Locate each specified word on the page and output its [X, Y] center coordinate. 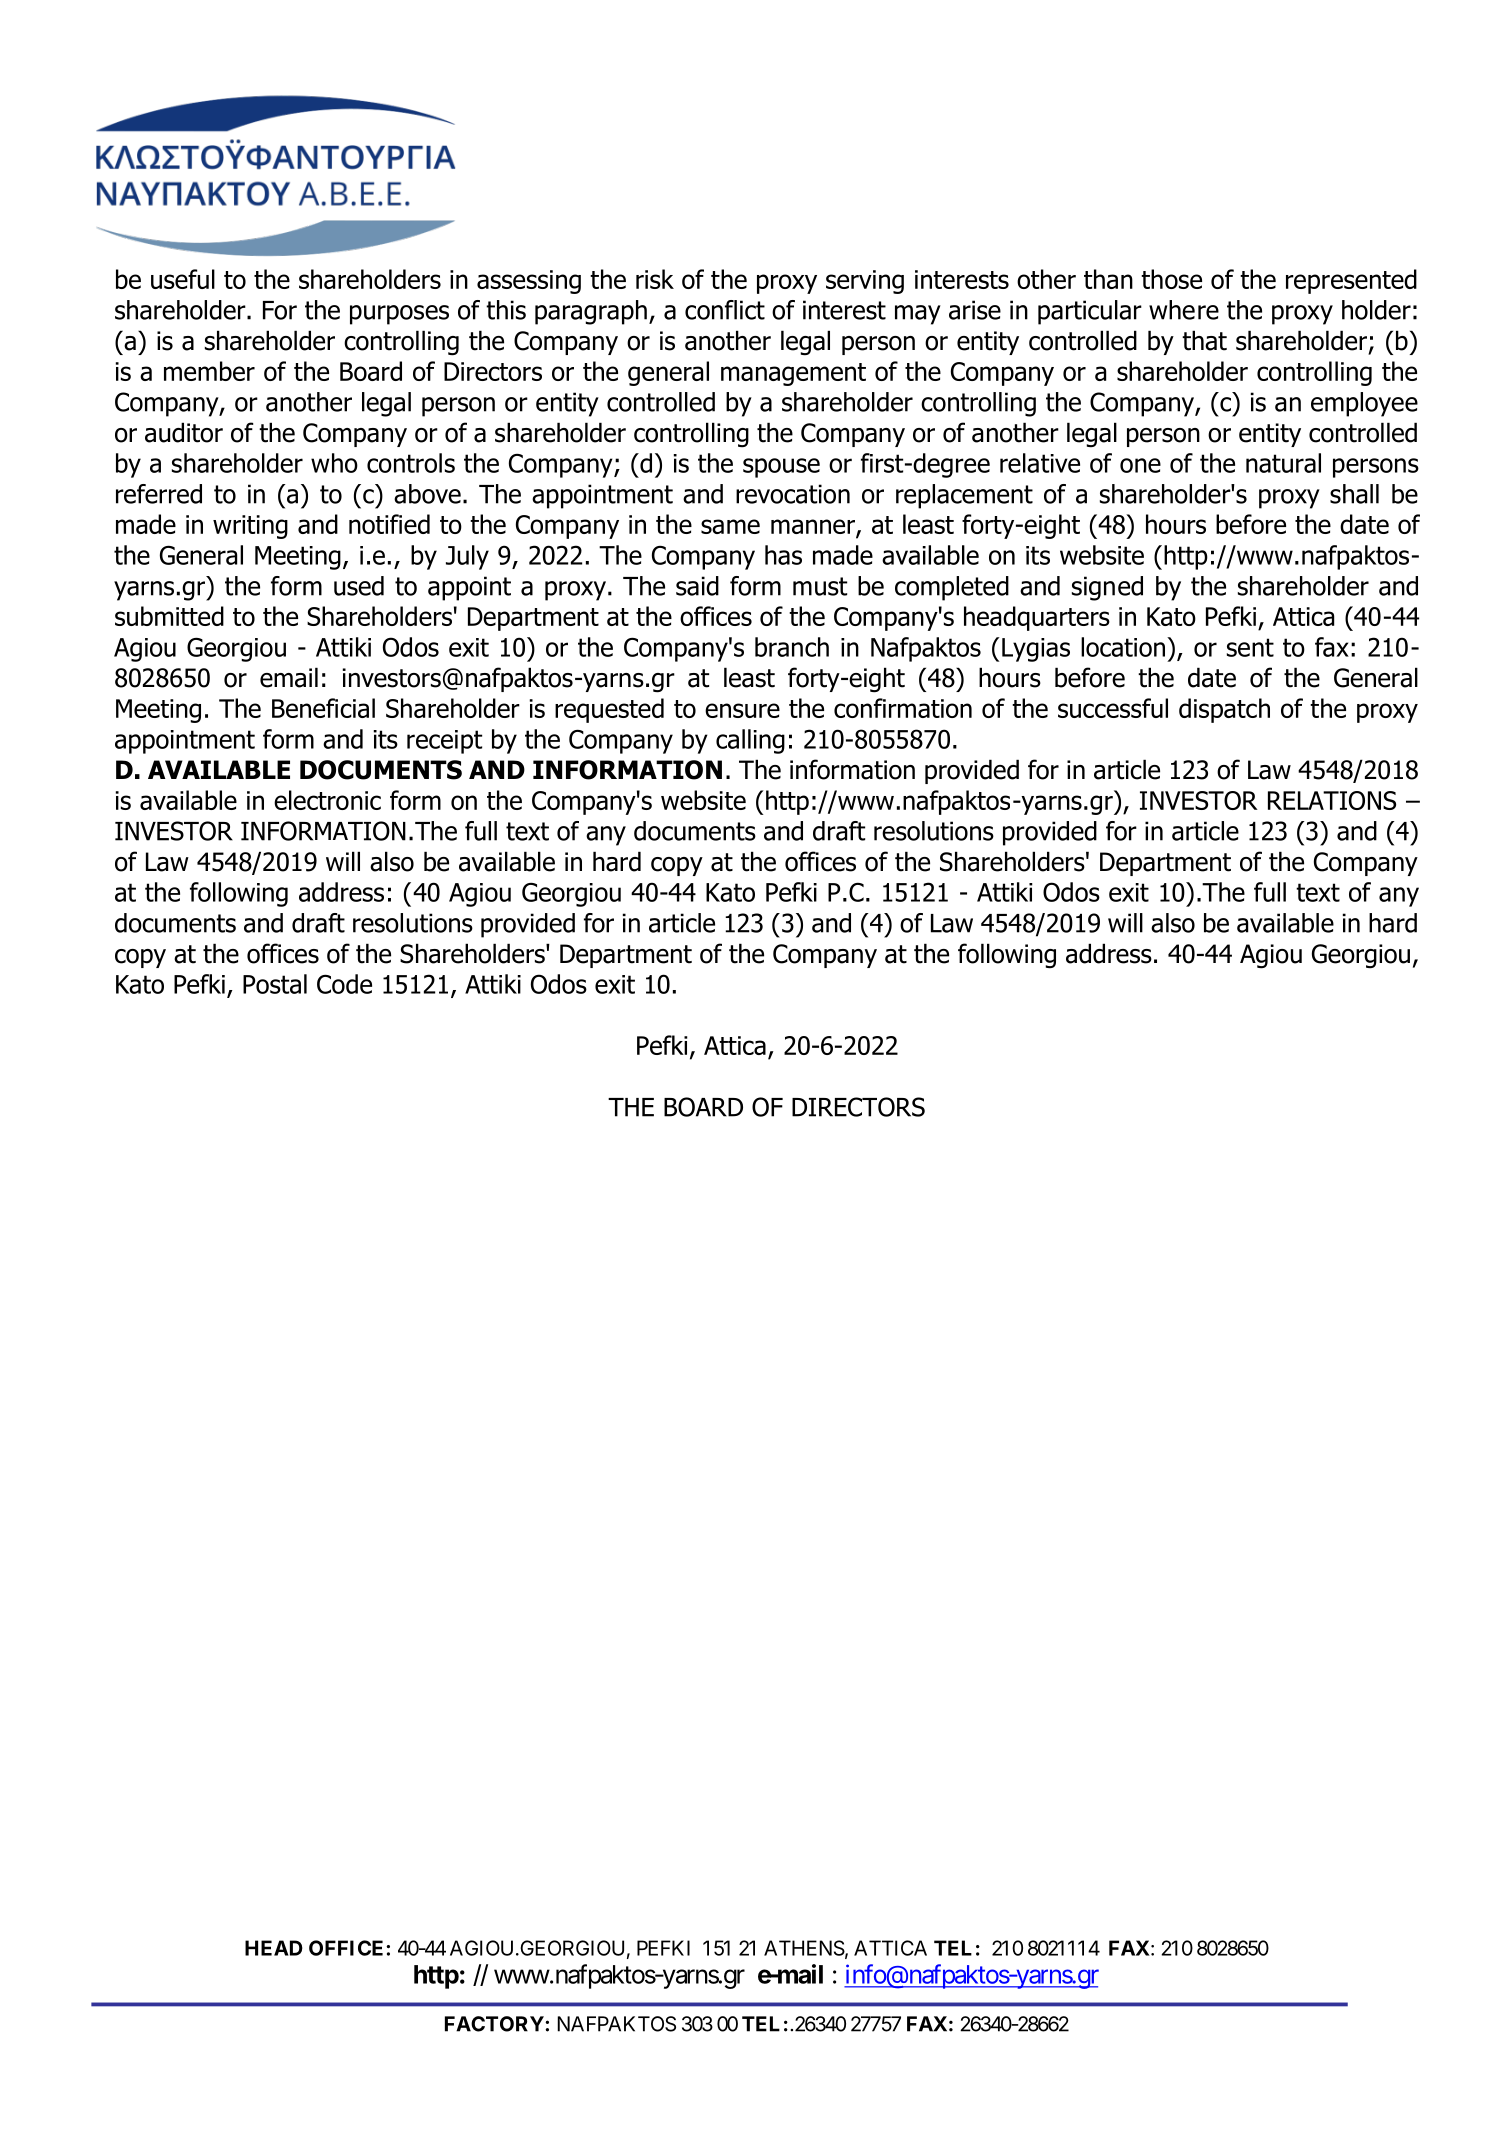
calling [750, 741]
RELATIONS [1332, 800]
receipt [444, 742]
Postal [275, 984]
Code [344, 984]
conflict [725, 310]
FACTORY [495, 2024]
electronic [327, 800]
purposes [399, 315]
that [1204, 340]
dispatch [1224, 710]
